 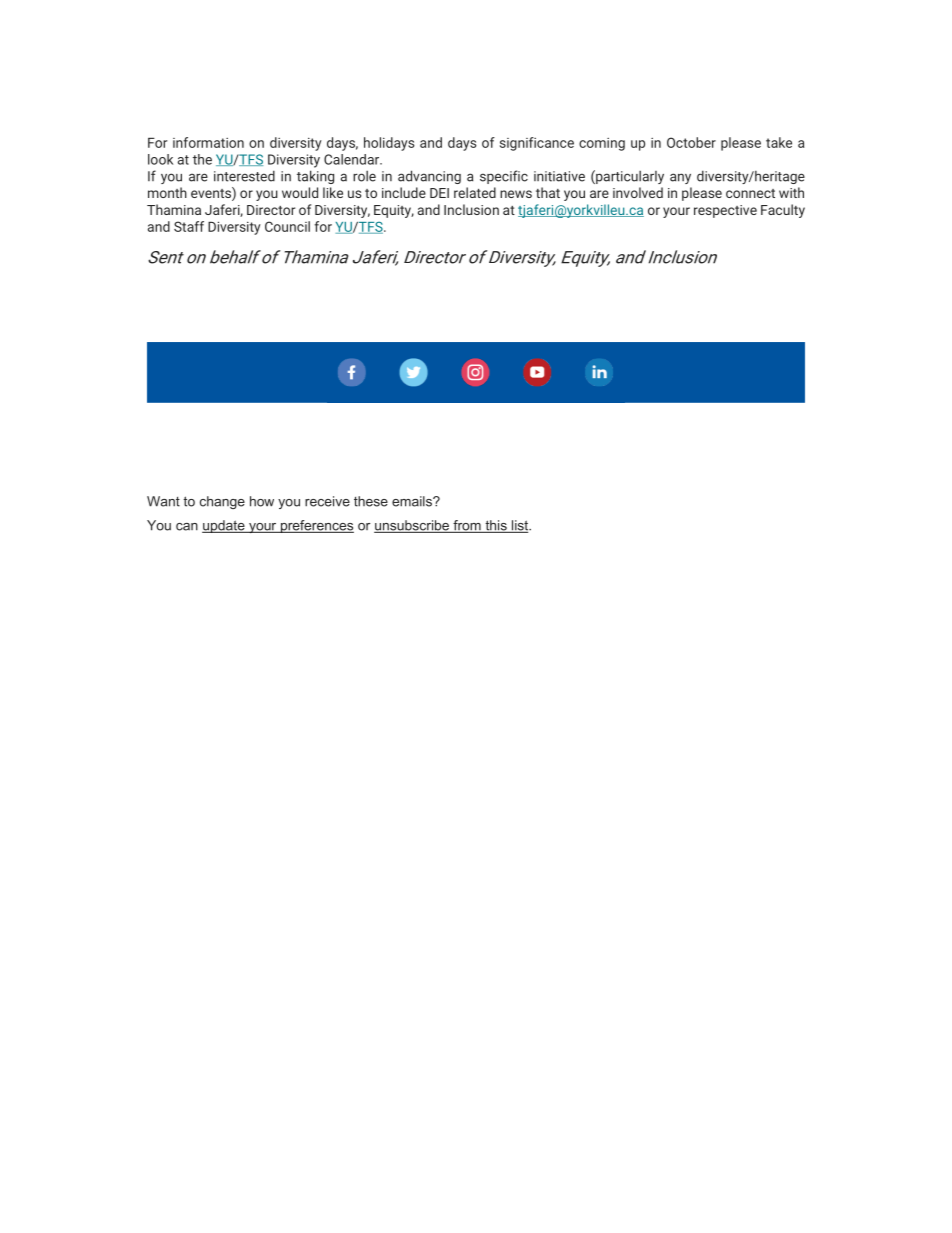 What do you see at coordinates (189, 226) in the screenshot?
I see `Staff` at bounding box center [189, 226].
